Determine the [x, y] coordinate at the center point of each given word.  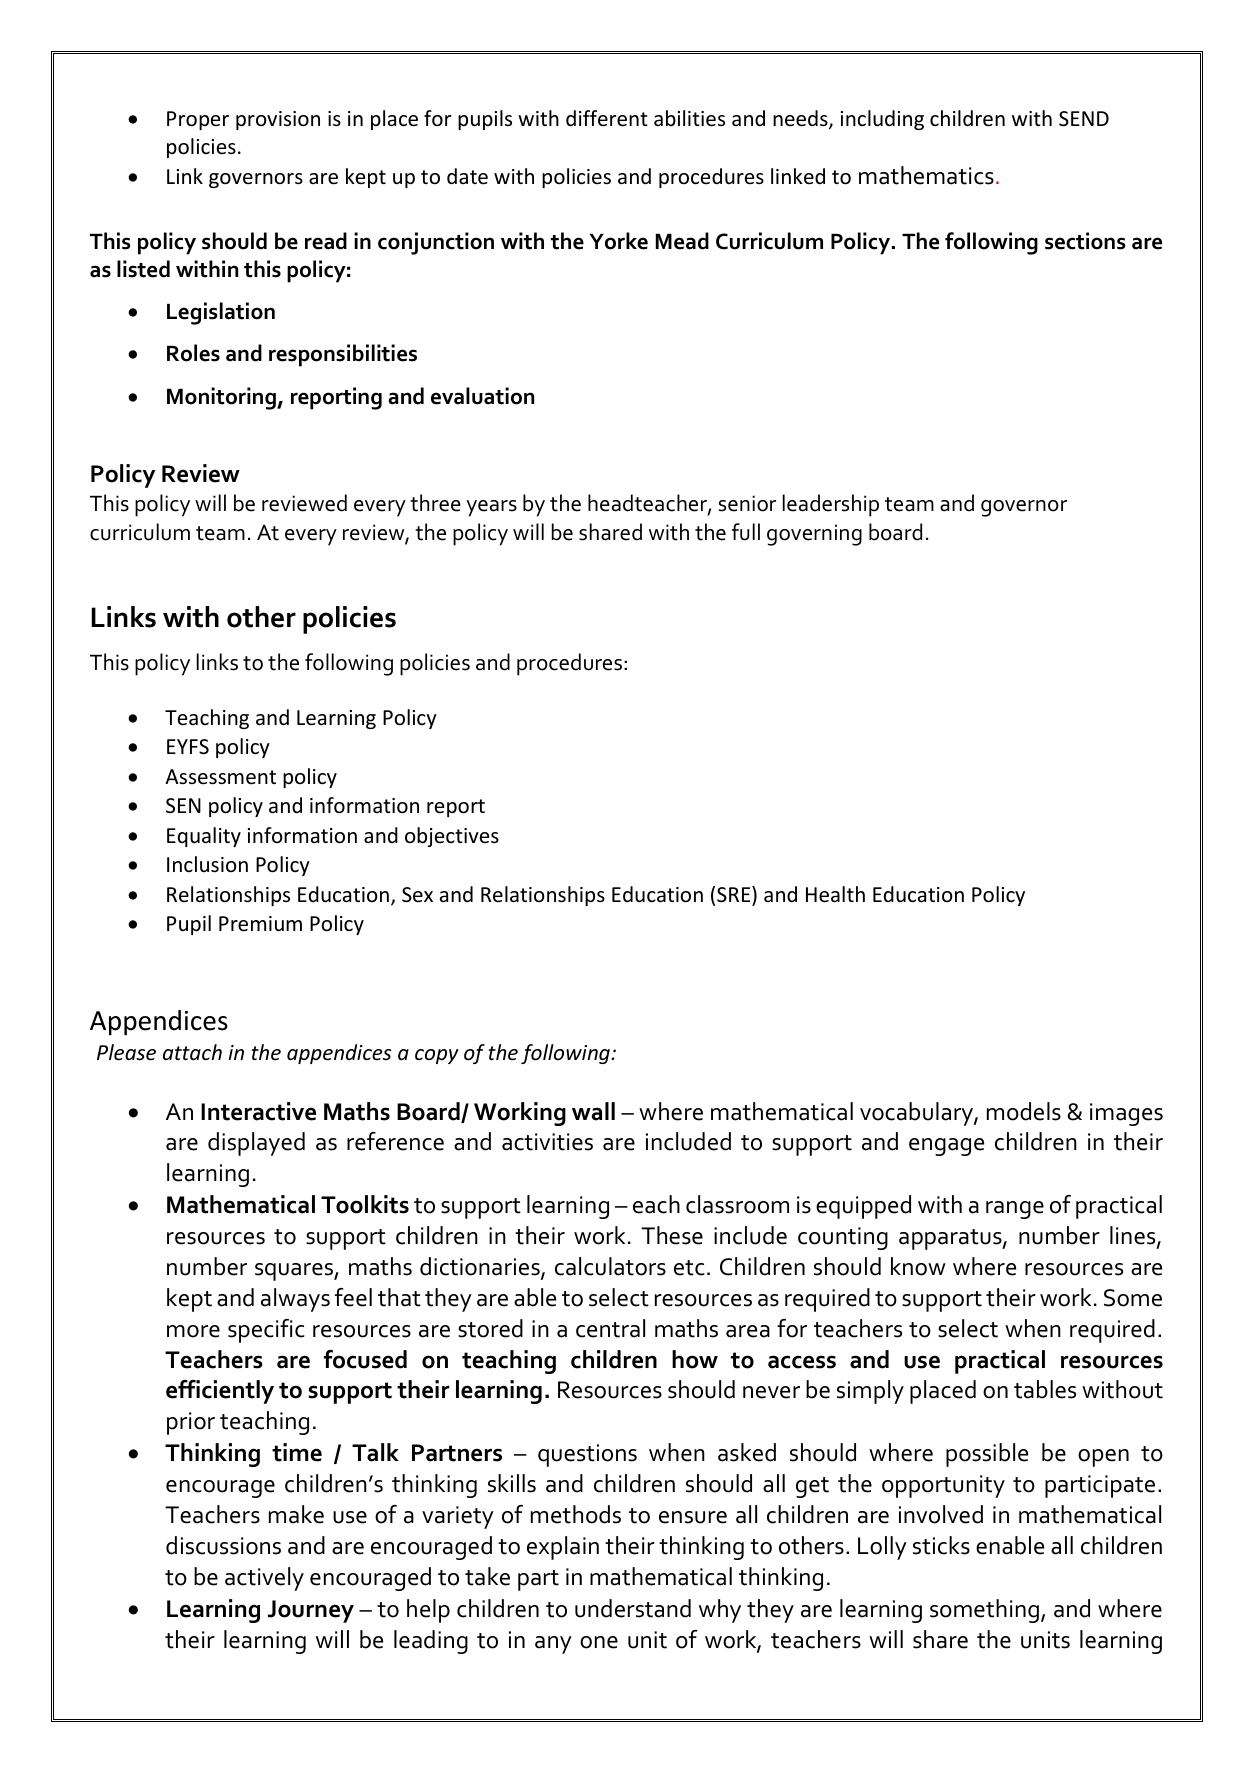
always [295, 1300]
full [746, 532]
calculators [610, 1266]
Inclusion [207, 864]
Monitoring [222, 398]
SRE [735, 894]
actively [264, 1579]
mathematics [926, 175]
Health [835, 894]
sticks [941, 1545]
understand [633, 1608]
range [1015, 1210]
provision [278, 120]
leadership [831, 505]
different [606, 118]
